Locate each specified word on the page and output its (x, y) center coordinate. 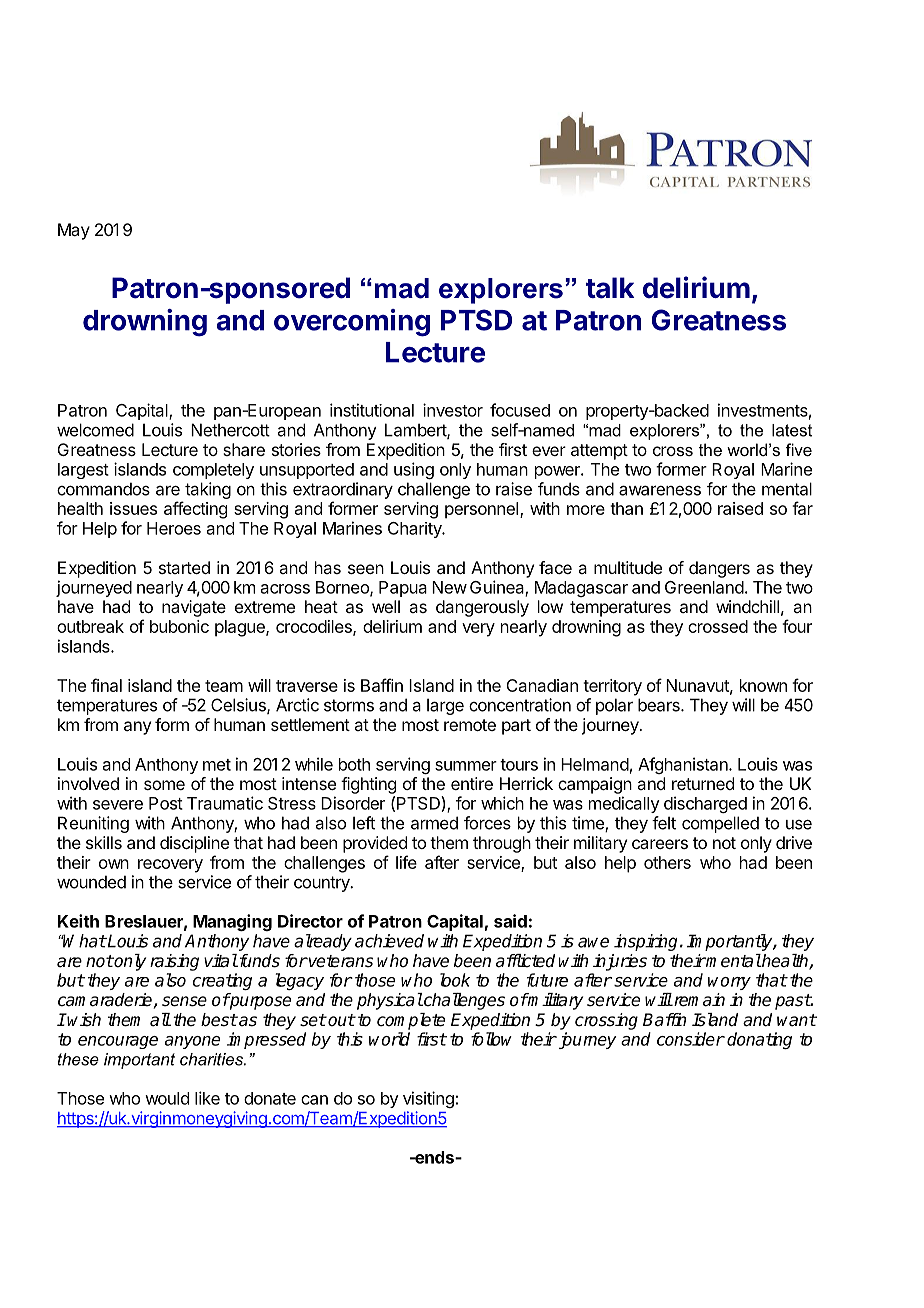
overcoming (352, 323)
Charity (415, 530)
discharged (705, 804)
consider (691, 1039)
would (167, 1098)
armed (434, 823)
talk (610, 288)
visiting (428, 1099)
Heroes (174, 528)
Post (166, 803)
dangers (719, 569)
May (74, 231)
